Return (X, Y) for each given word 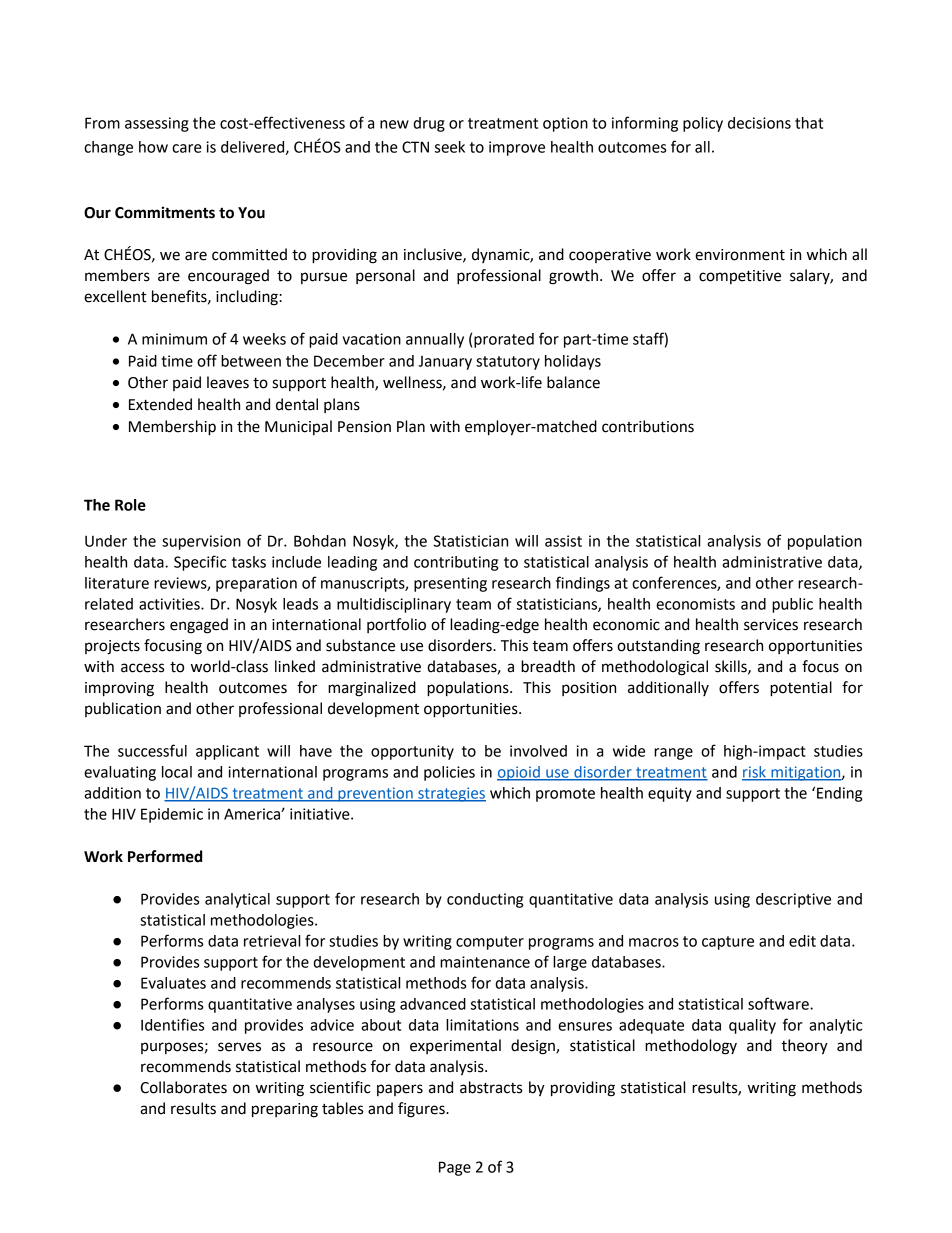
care (187, 148)
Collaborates (183, 1087)
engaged (199, 626)
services (771, 625)
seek (450, 147)
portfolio (396, 625)
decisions (759, 123)
